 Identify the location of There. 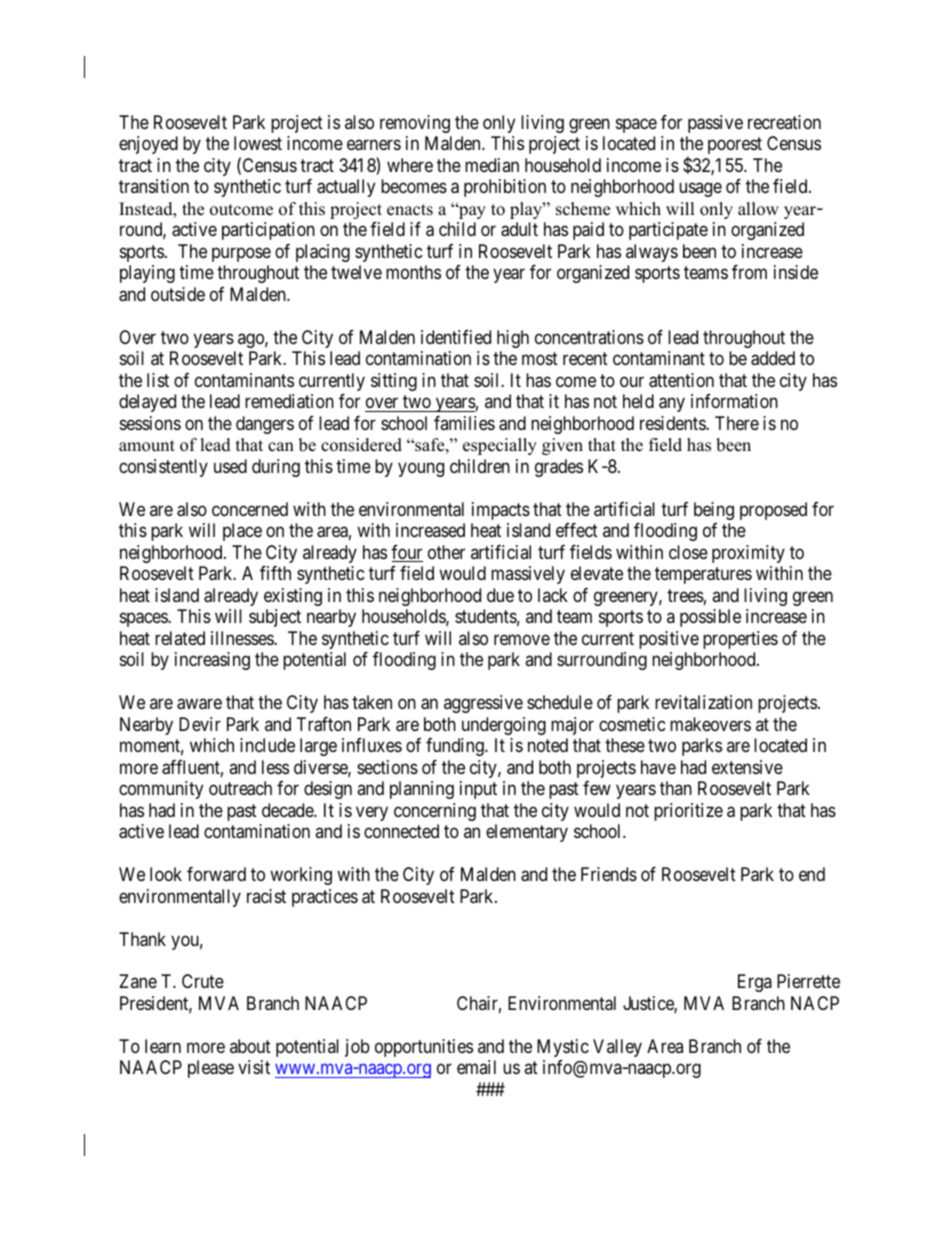
(737, 423).
